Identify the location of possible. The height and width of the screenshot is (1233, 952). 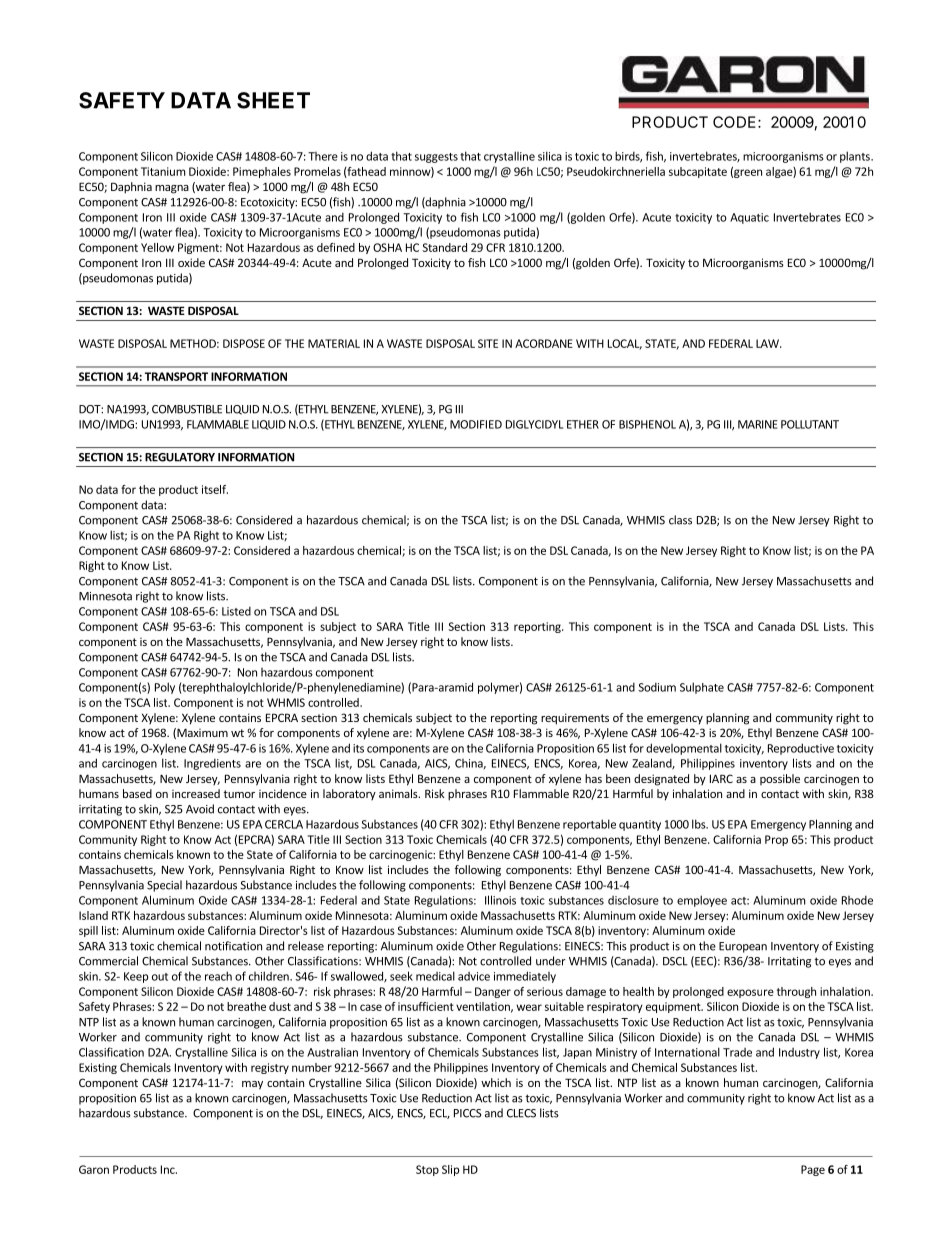
(780, 779).
